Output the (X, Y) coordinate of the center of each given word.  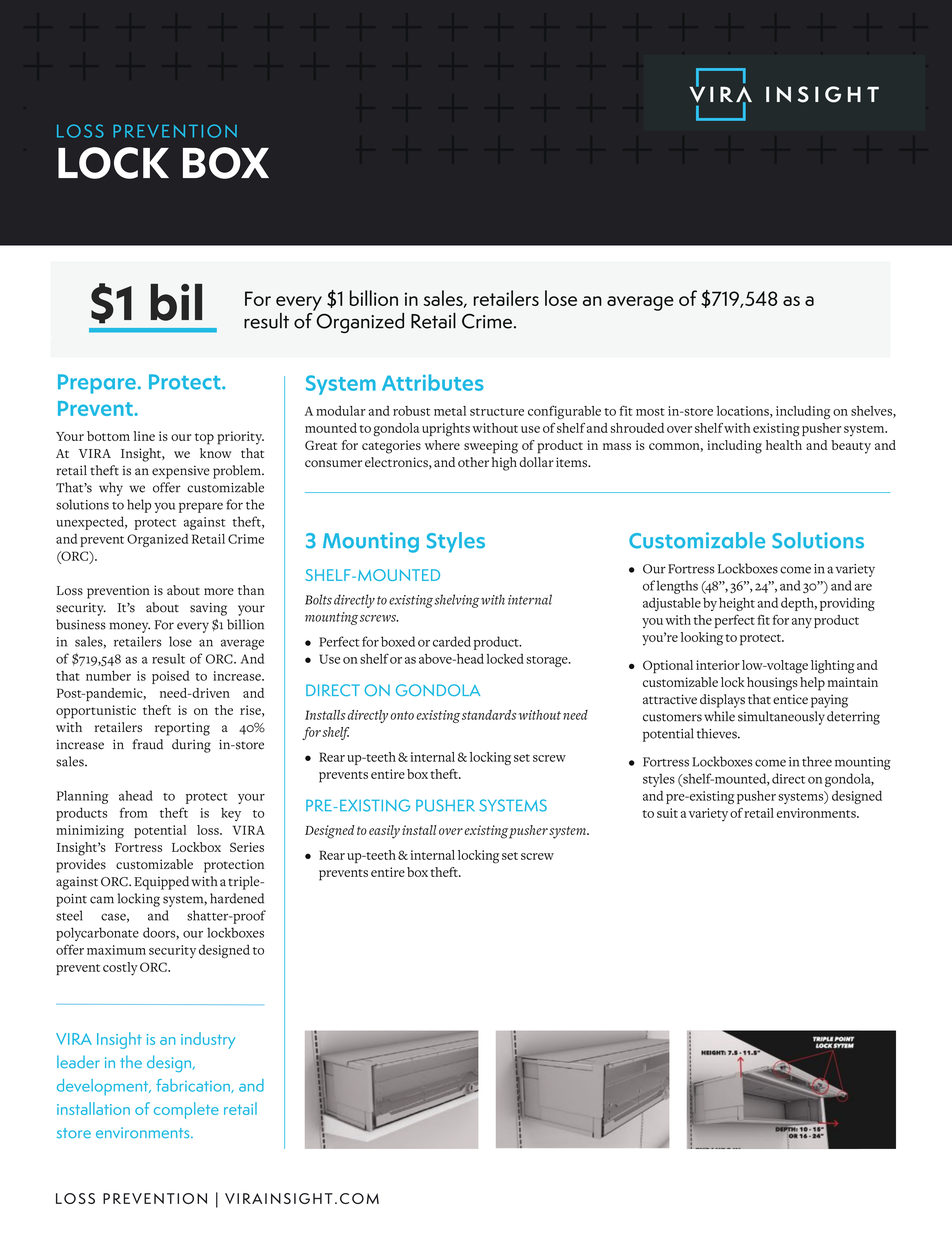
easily (384, 832)
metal (450, 411)
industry (208, 1040)
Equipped (161, 883)
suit (667, 813)
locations (744, 412)
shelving (457, 601)
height (737, 604)
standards (489, 715)
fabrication (194, 1086)
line (144, 436)
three (817, 761)
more (219, 591)
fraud (148, 744)
